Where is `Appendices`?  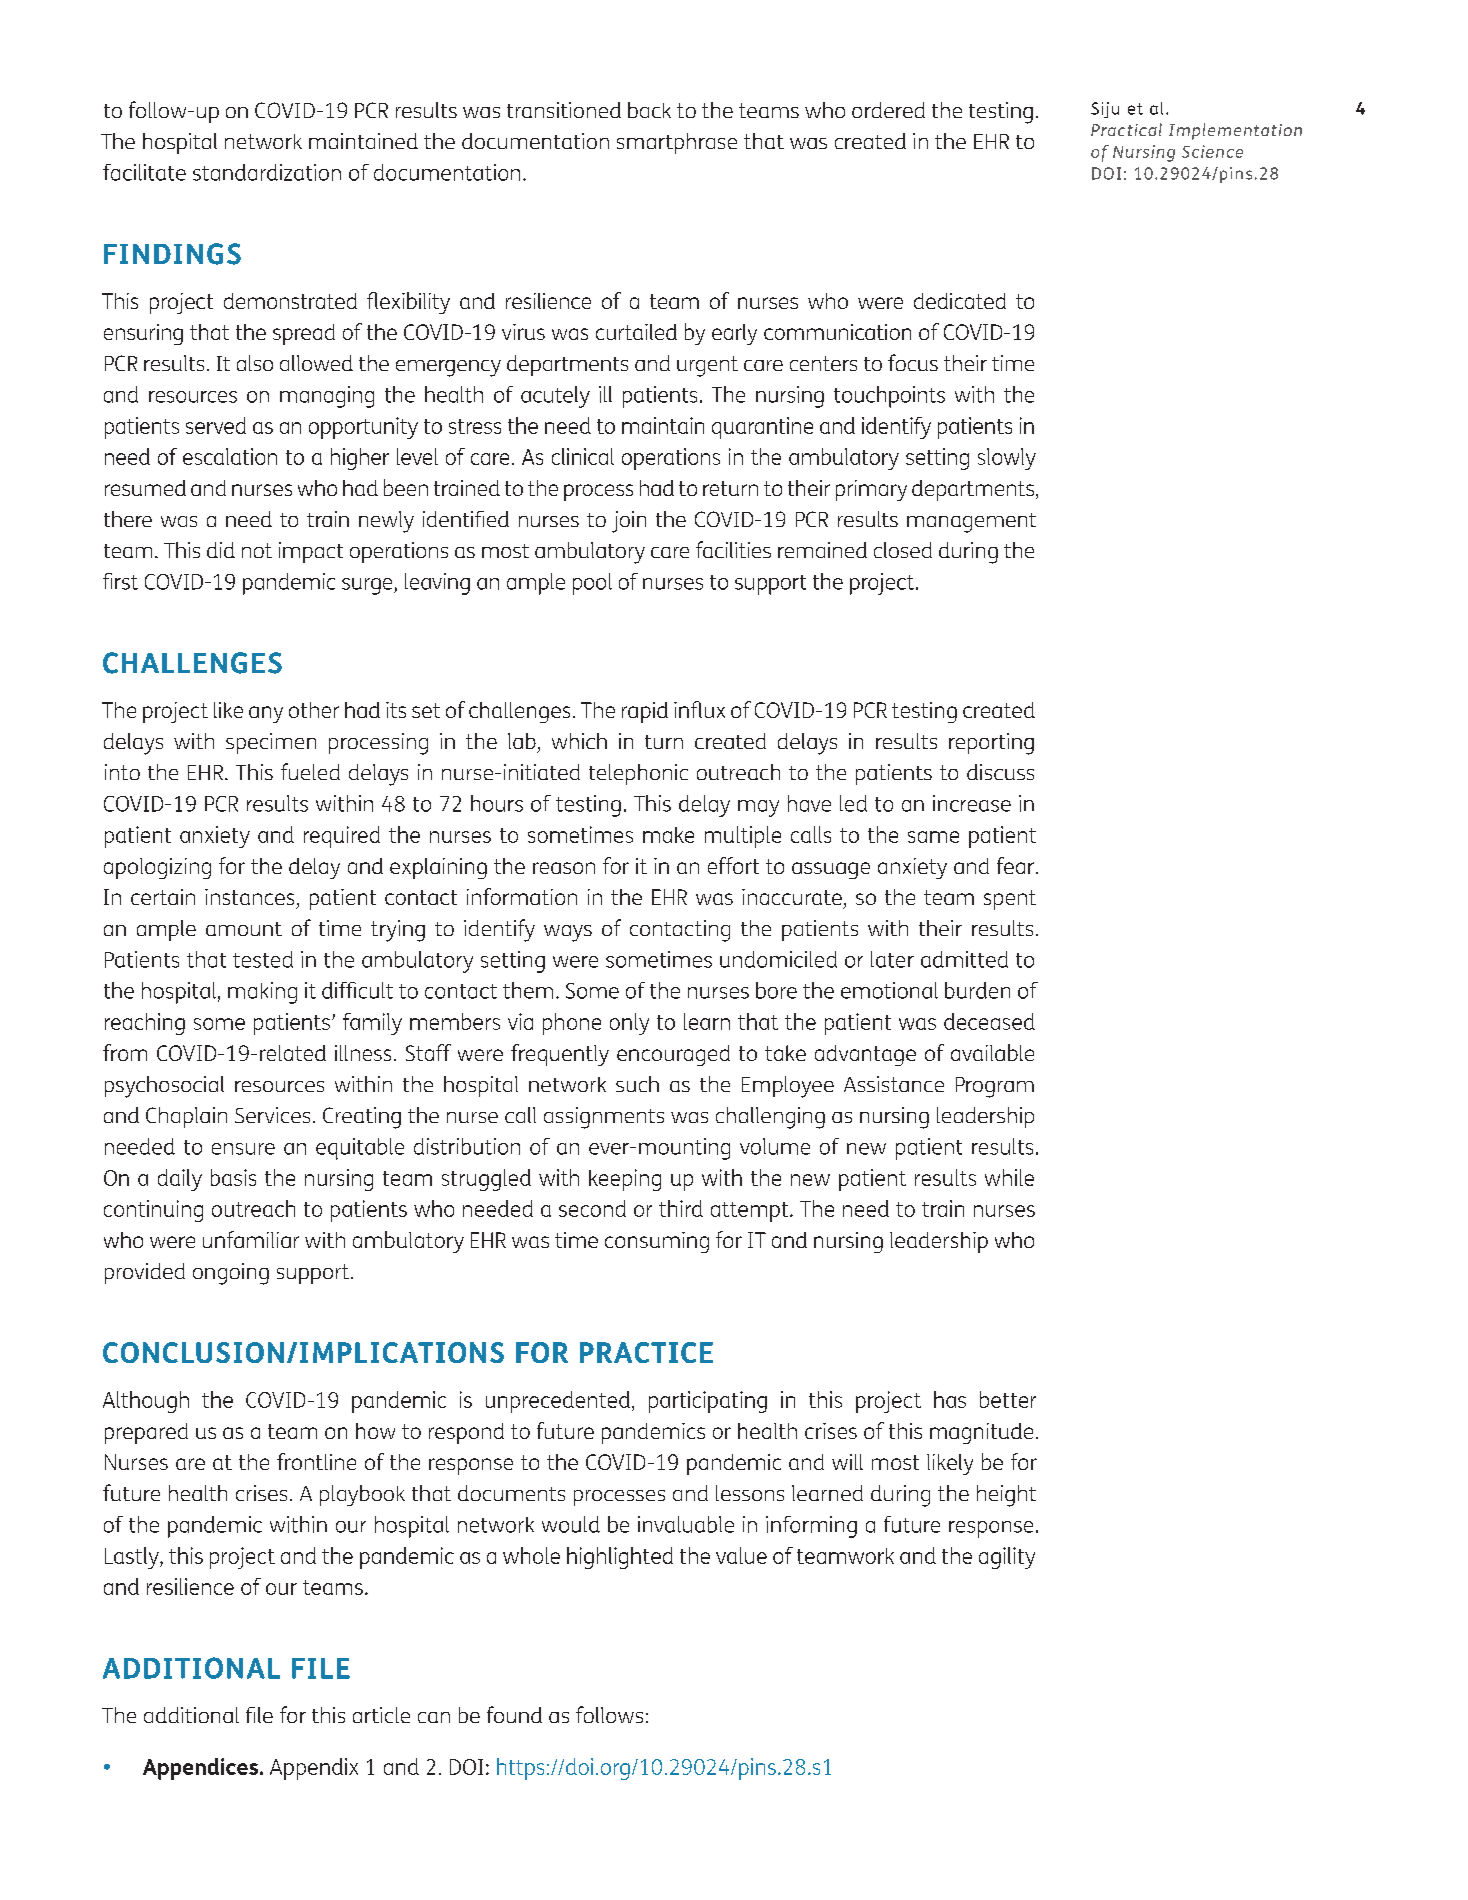 Appendices is located at coordinates (200, 1769).
